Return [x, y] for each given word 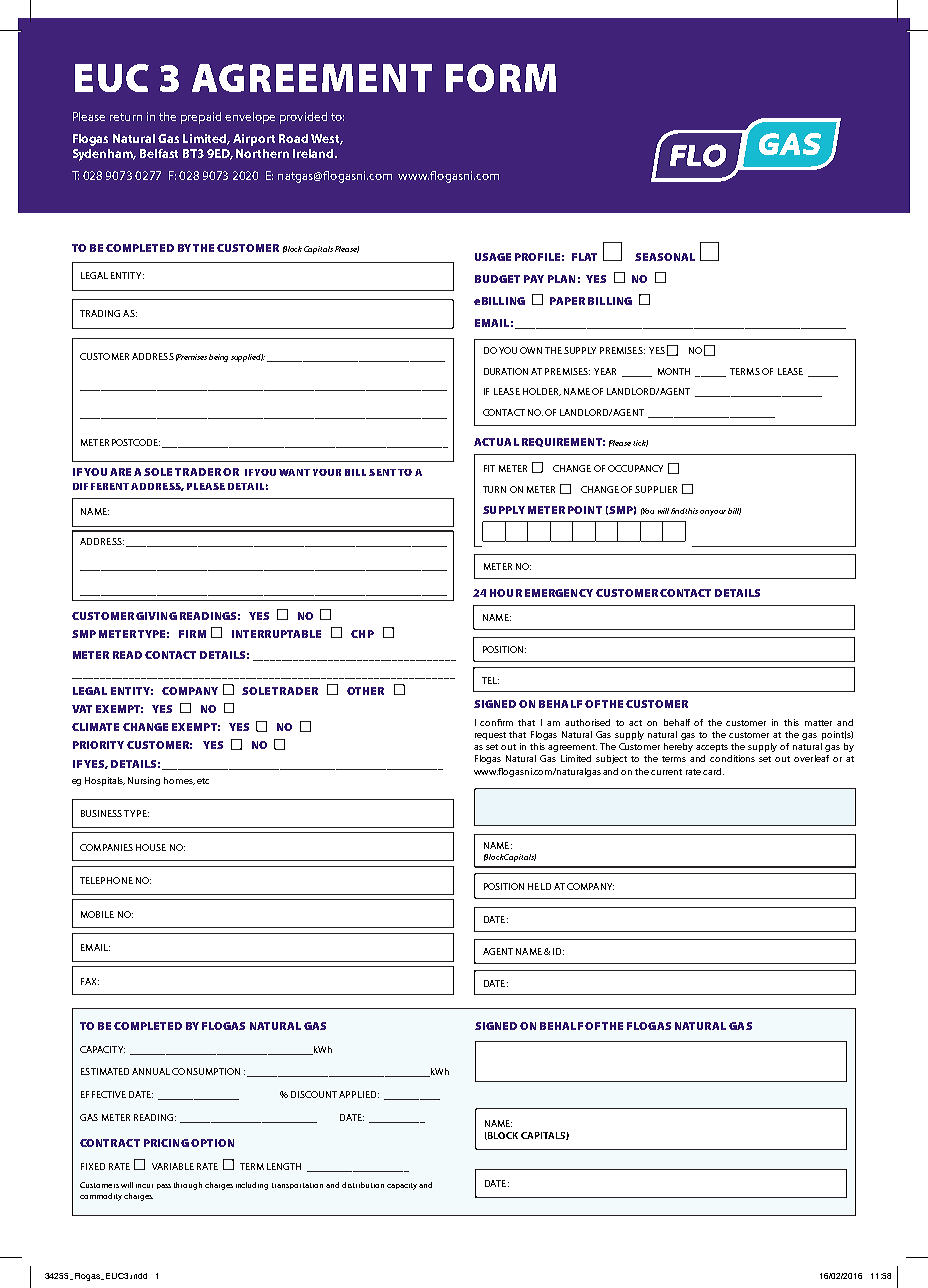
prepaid [201, 118]
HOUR [506, 593]
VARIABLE [173, 1166]
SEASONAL [665, 257]
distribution [363, 1185]
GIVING [156, 616]
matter [818, 723]
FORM [501, 78]
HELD [539, 886]
